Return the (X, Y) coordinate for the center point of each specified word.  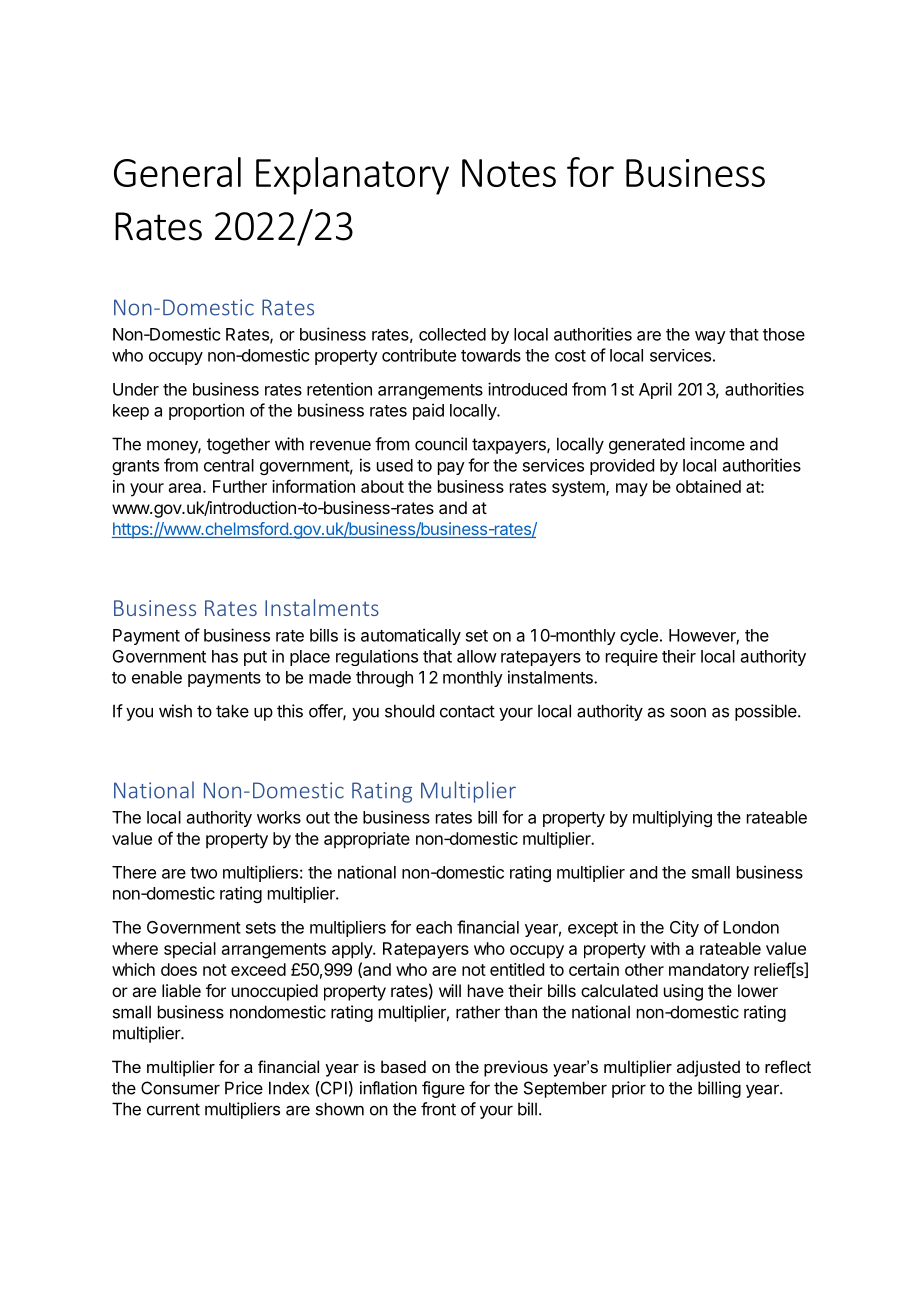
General (177, 172)
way (710, 337)
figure (443, 1089)
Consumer (180, 1088)
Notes (509, 173)
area (186, 488)
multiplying (672, 818)
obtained (708, 486)
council (441, 444)
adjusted (708, 1068)
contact (467, 711)
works (279, 817)
